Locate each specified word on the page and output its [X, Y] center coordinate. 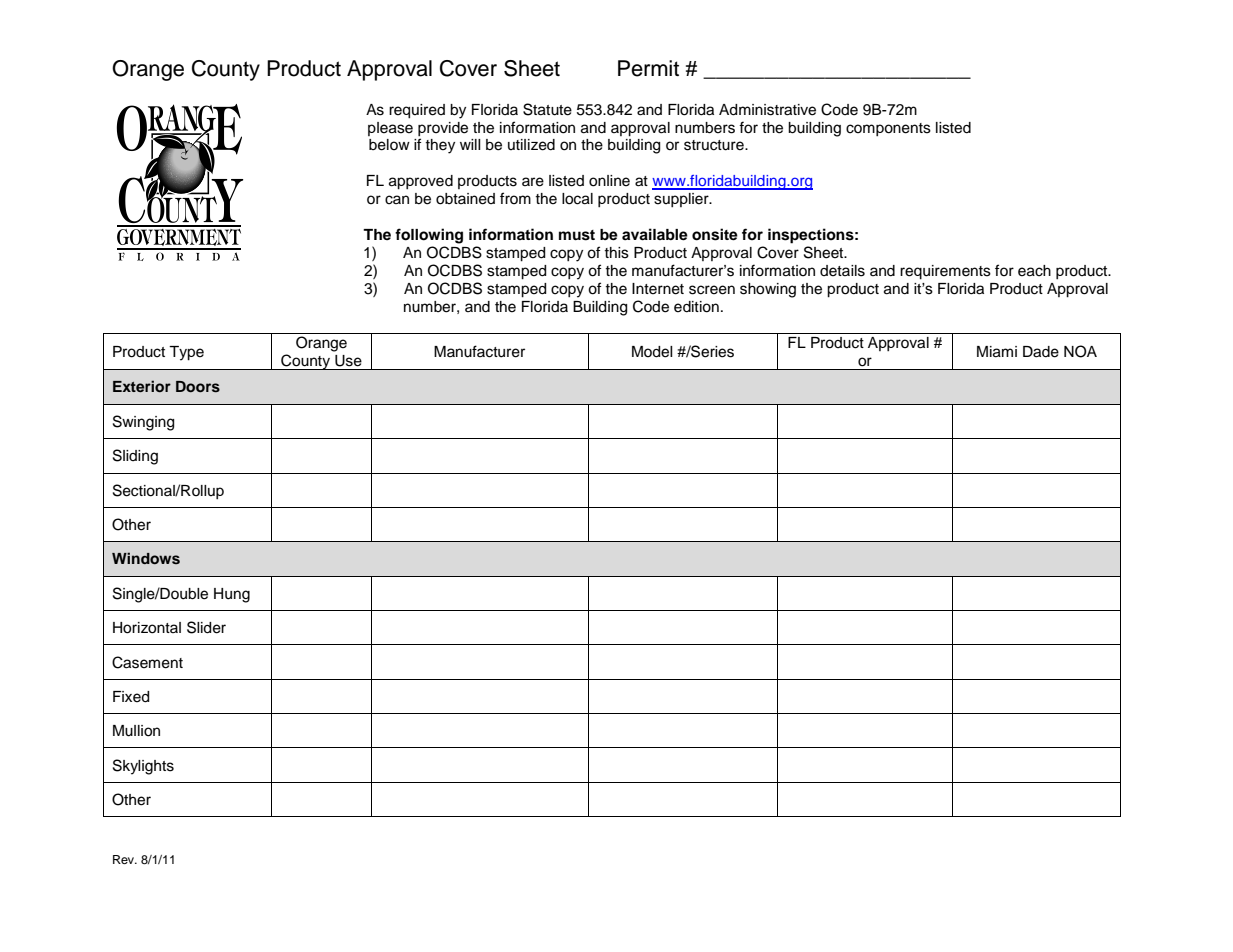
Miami [997, 352]
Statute [547, 109]
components [888, 129]
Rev [125, 859]
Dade [1041, 352]
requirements [945, 272]
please [390, 129]
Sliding [135, 457]
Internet [658, 289]
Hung [232, 595]
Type [186, 353]
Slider [206, 627]
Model [652, 352]
